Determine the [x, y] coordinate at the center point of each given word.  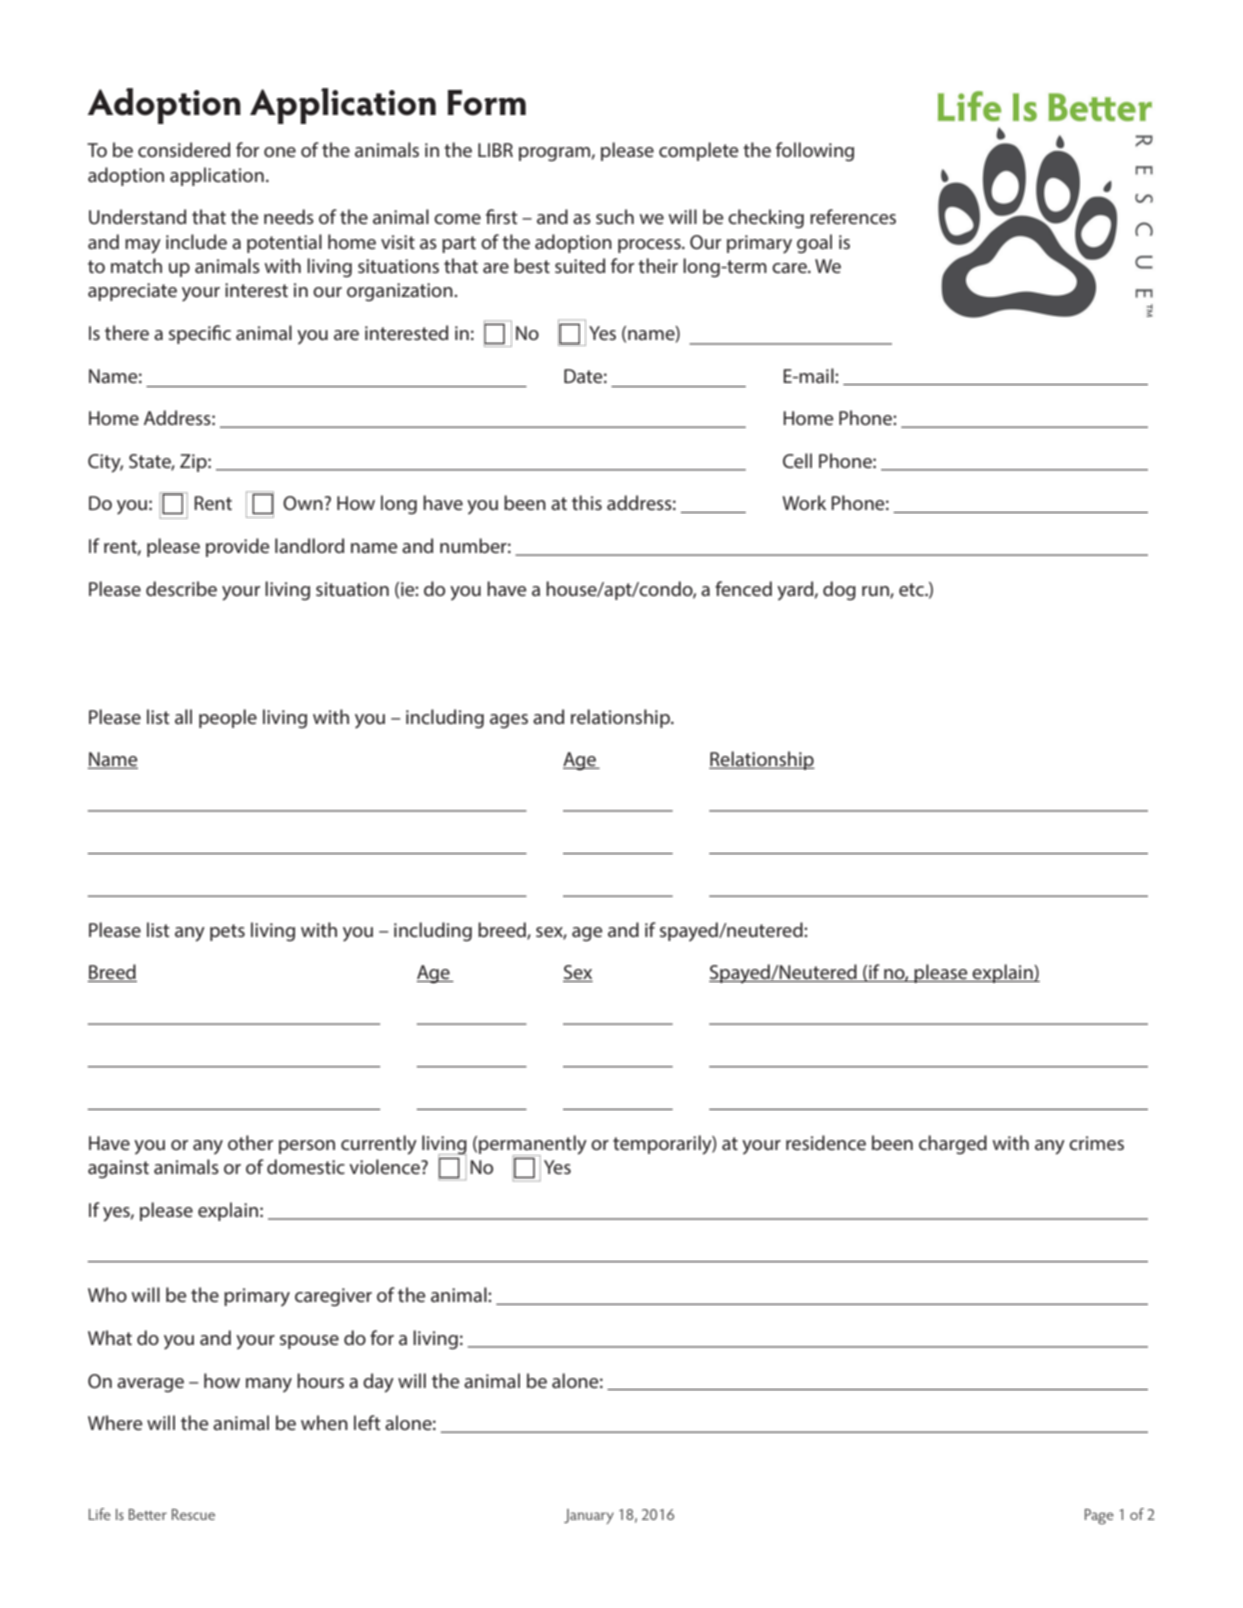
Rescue [193, 1514]
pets [227, 932]
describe [181, 588]
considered [184, 149]
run [876, 592]
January [589, 1516]
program [554, 154]
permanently [533, 1146]
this [587, 502]
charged [953, 1145]
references [853, 216]
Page [1099, 1517]
